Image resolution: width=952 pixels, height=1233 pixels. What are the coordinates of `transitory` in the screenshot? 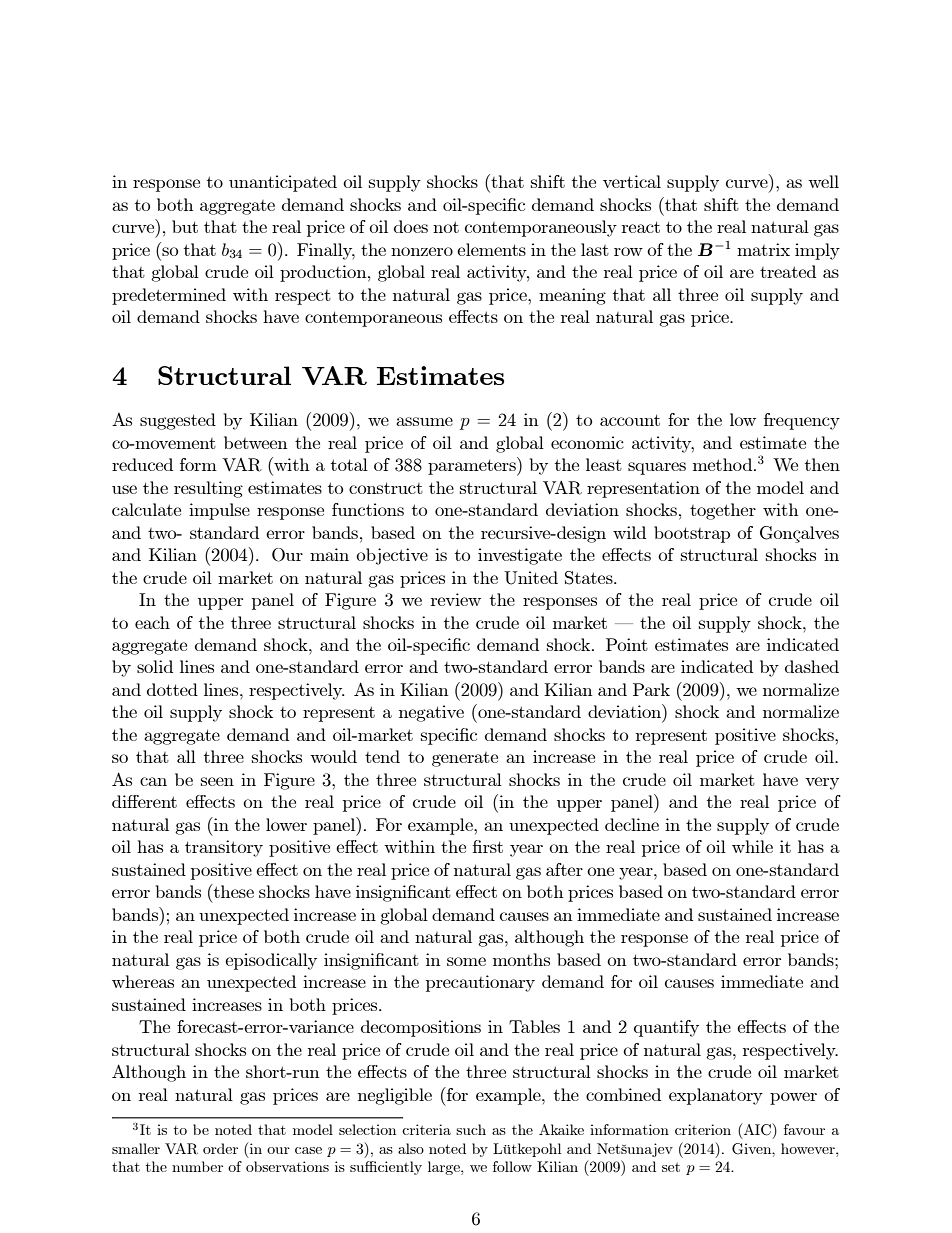 It's located at (224, 848).
